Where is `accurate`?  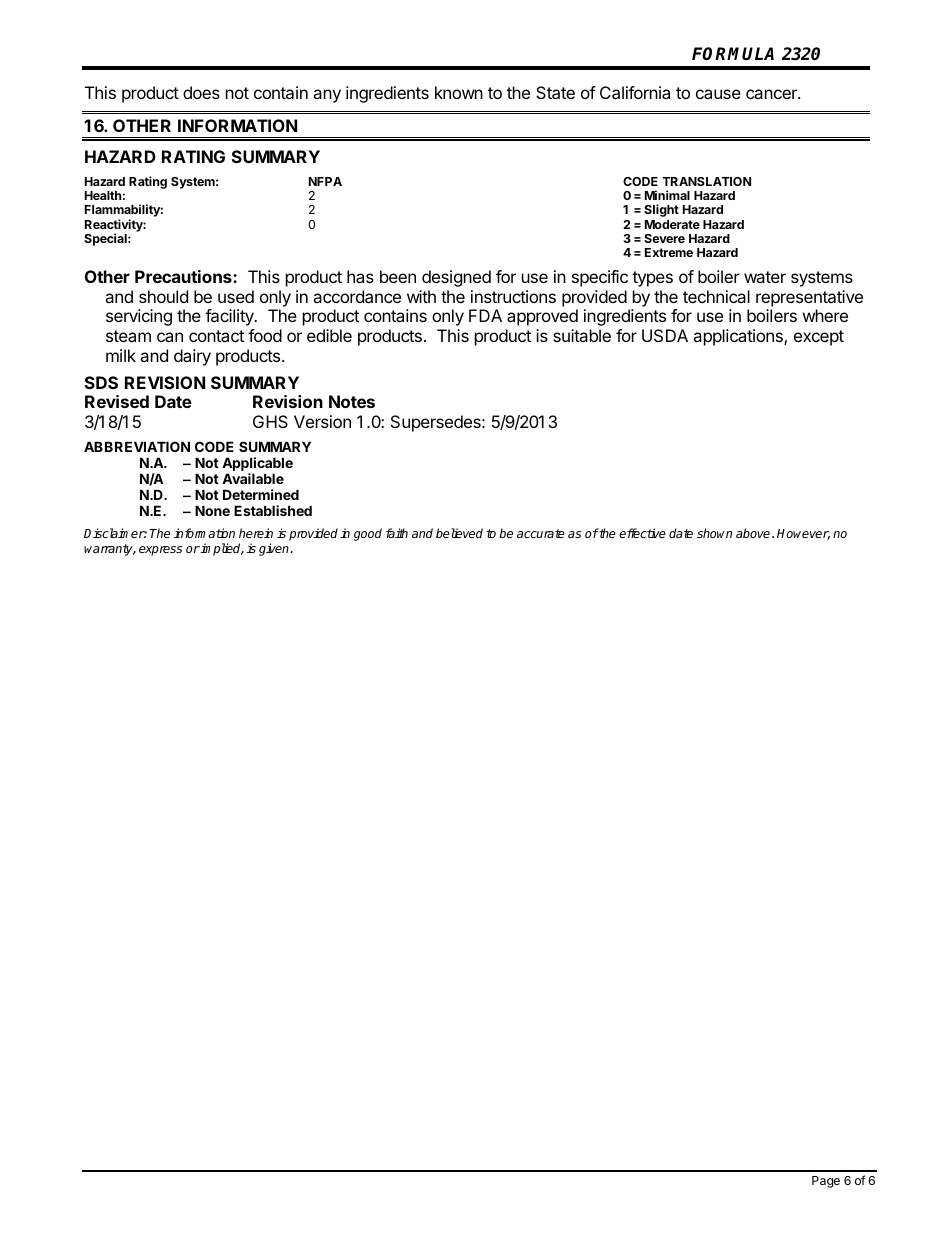
accurate is located at coordinates (541, 533).
